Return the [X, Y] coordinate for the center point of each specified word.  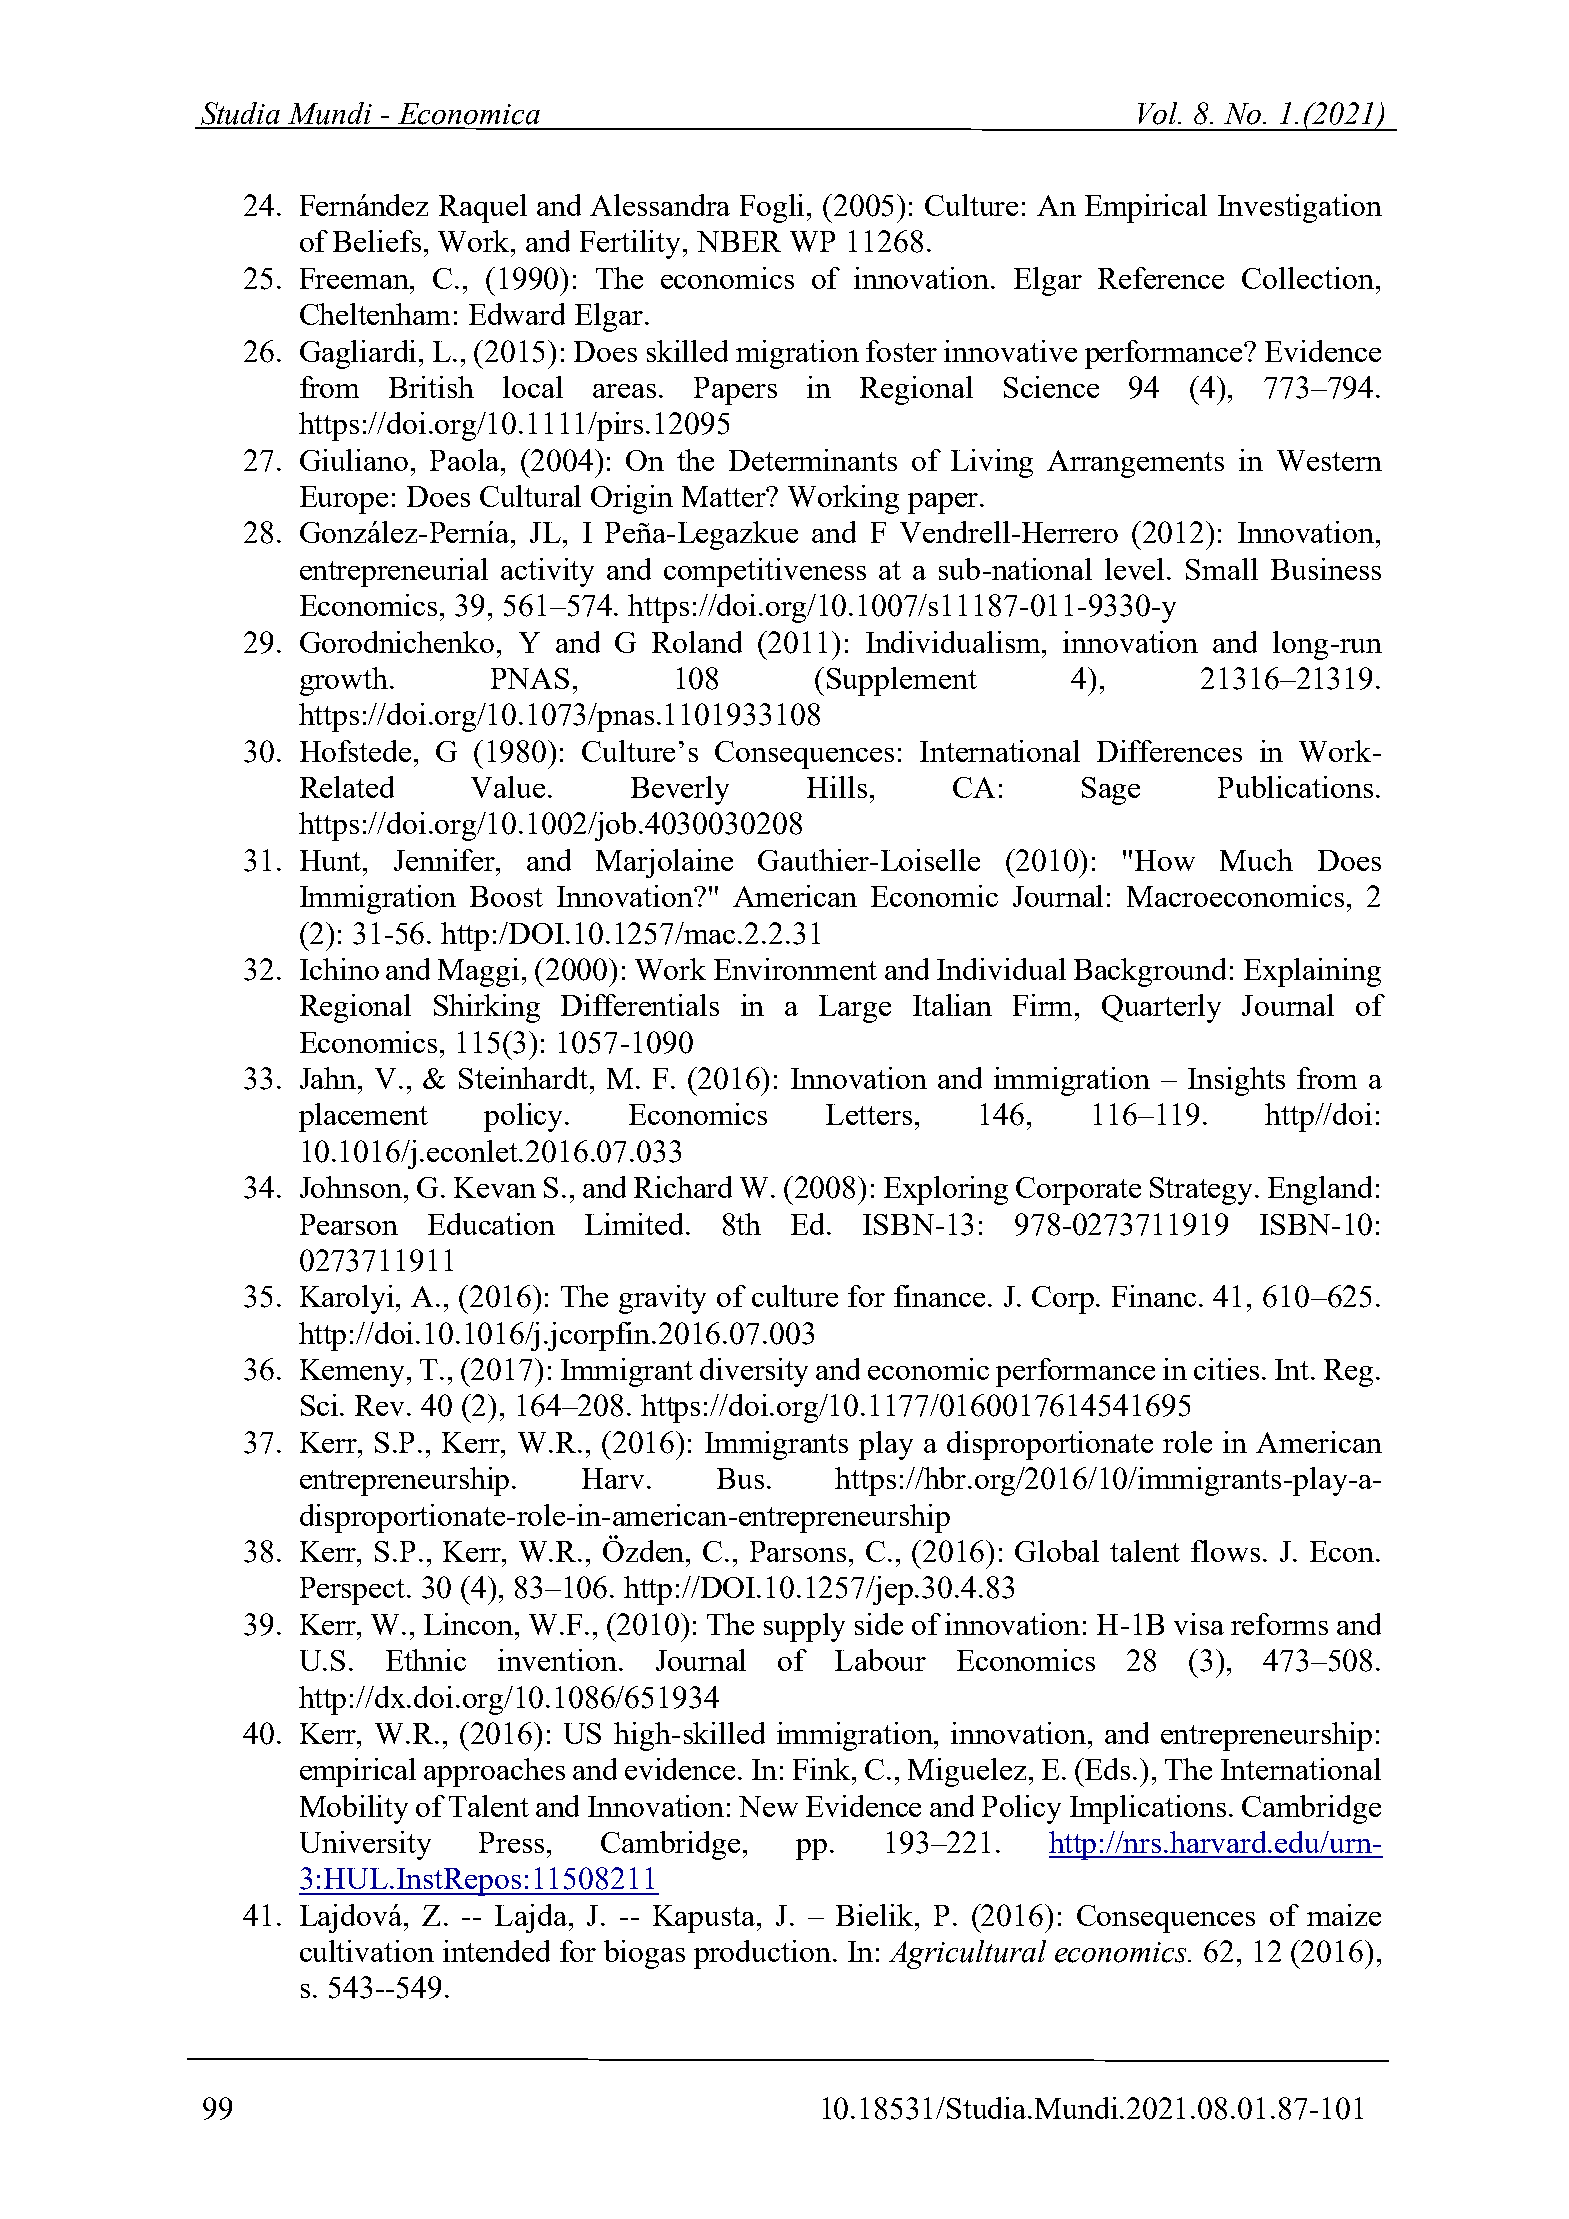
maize [1344, 1915]
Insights [1236, 1081]
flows [1225, 1551]
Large [855, 1009]
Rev [381, 1405]
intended [496, 1951]
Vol [1159, 113]
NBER [739, 241]
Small [1222, 569]
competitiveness [765, 572]
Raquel [483, 208]
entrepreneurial [394, 572]
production [762, 1954]
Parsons [798, 1551]
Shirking [487, 1008]
